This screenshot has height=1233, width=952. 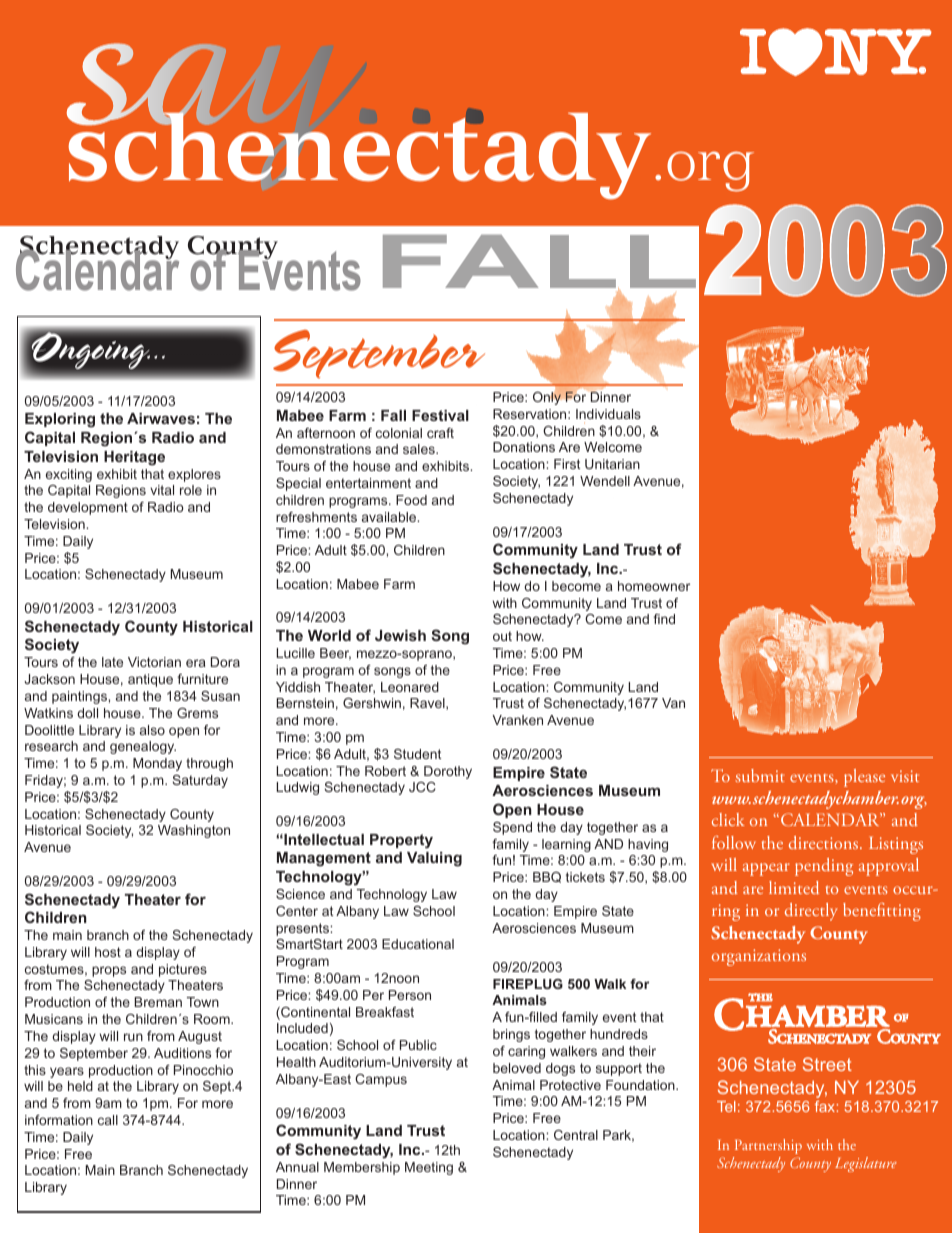 What do you see at coordinates (154, 662) in the screenshot?
I see `Victorian` at bounding box center [154, 662].
